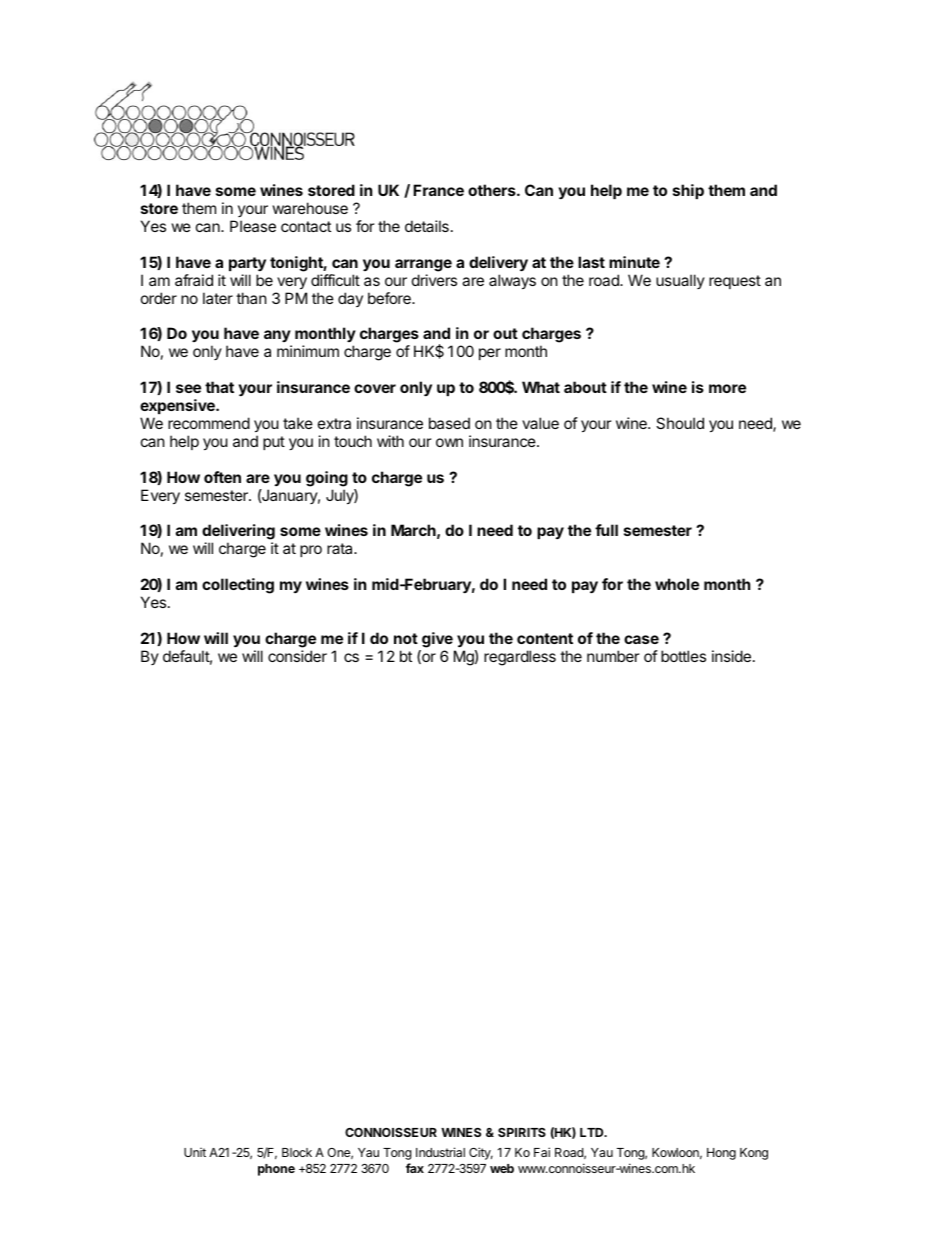 The height and width of the screenshot is (1233, 952). What do you see at coordinates (297, 656) in the screenshot?
I see `consider` at bounding box center [297, 656].
